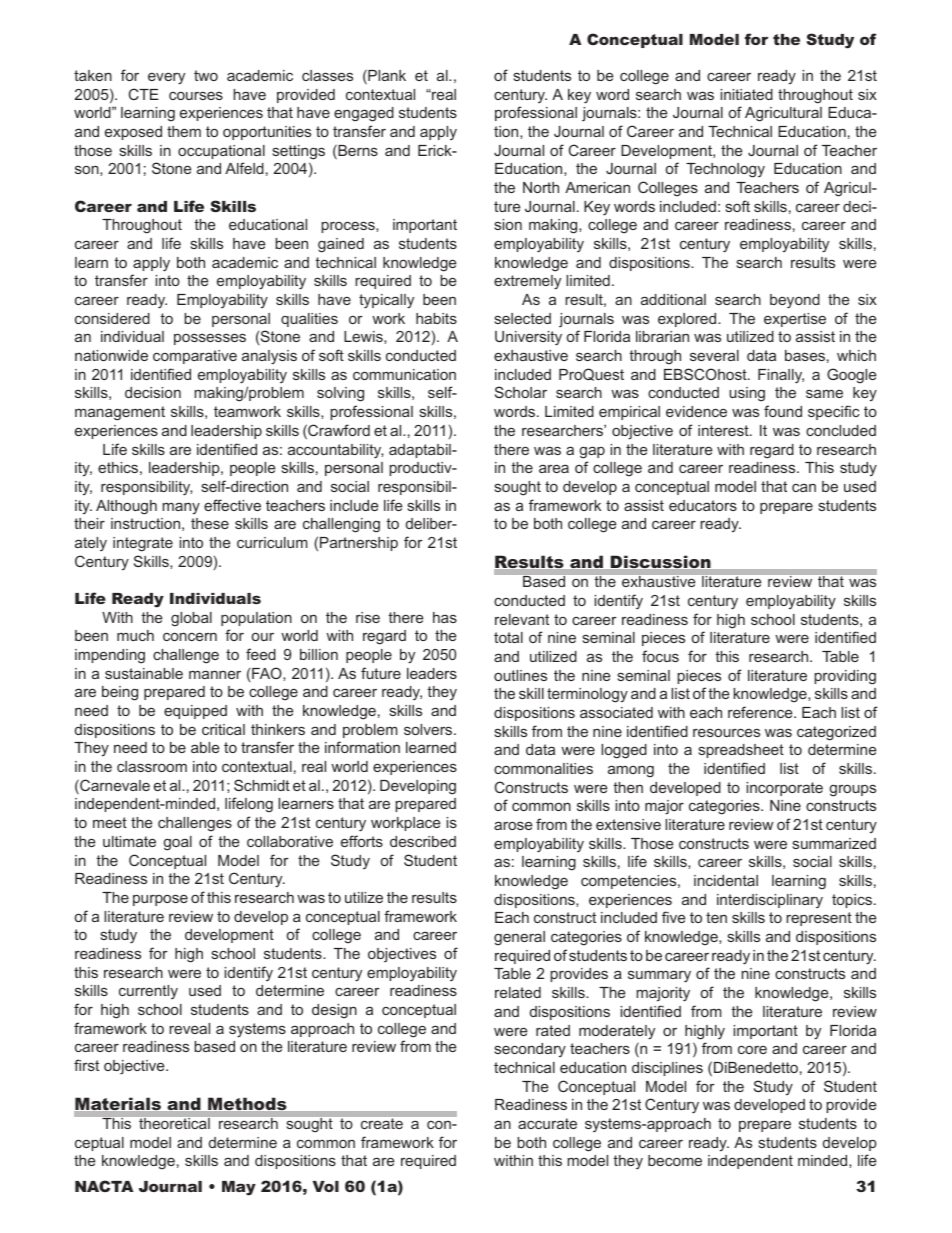  I want to click on expertise, so click(795, 320).
